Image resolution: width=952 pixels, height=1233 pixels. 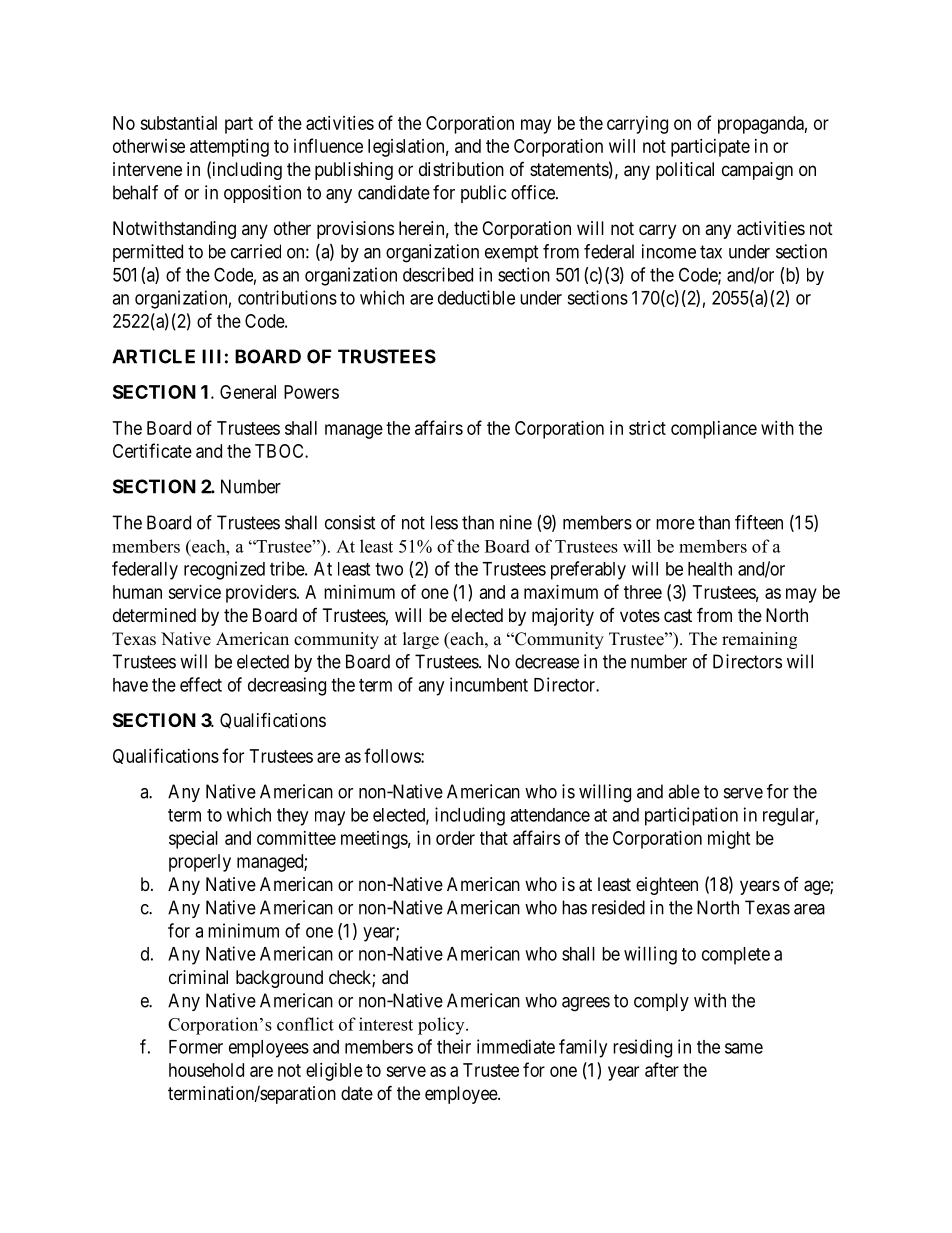 What do you see at coordinates (229, 148) in the screenshot?
I see `attempting` at bounding box center [229, 148].
